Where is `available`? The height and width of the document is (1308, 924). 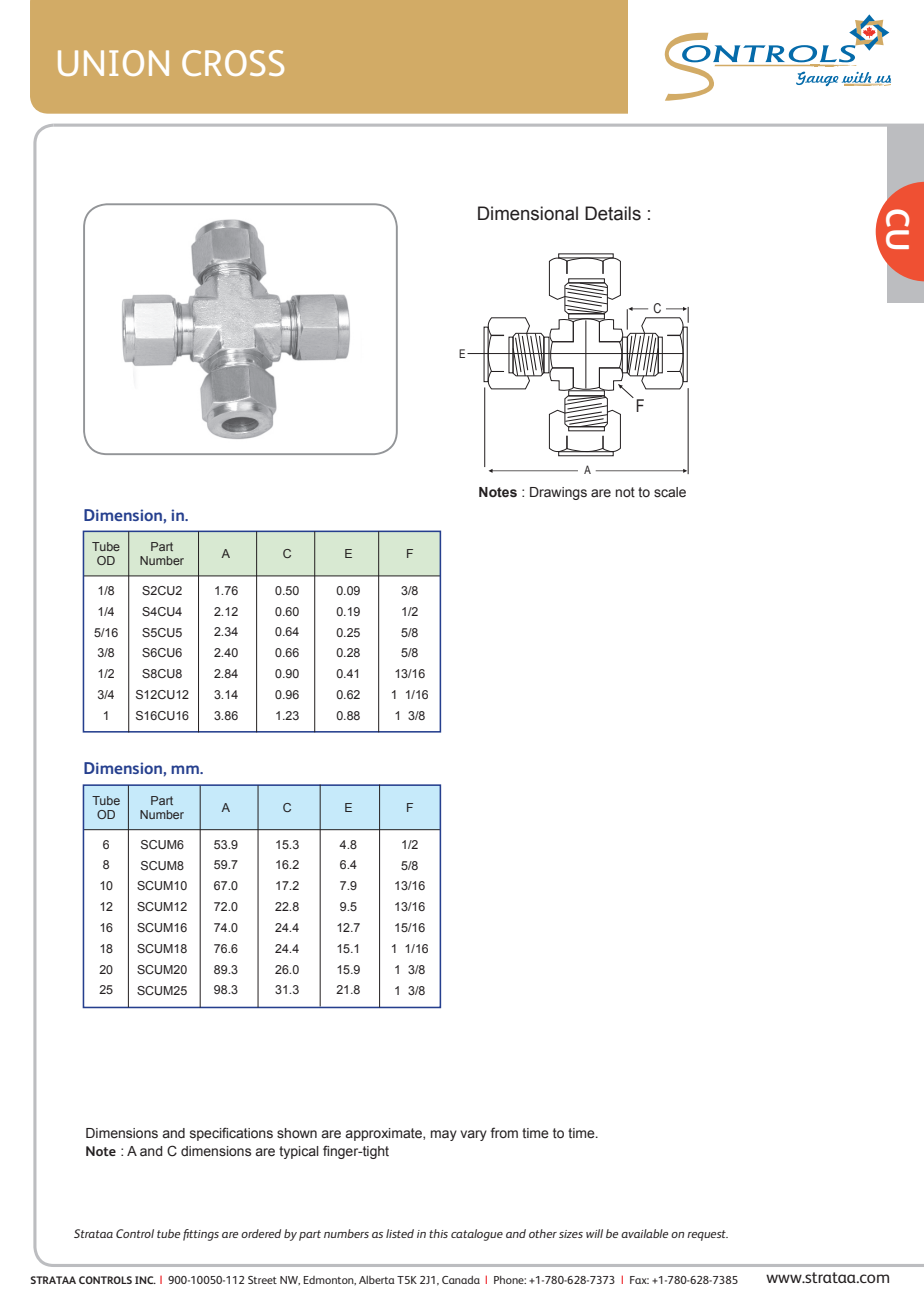 available is located at coordinates (644, 1233).
